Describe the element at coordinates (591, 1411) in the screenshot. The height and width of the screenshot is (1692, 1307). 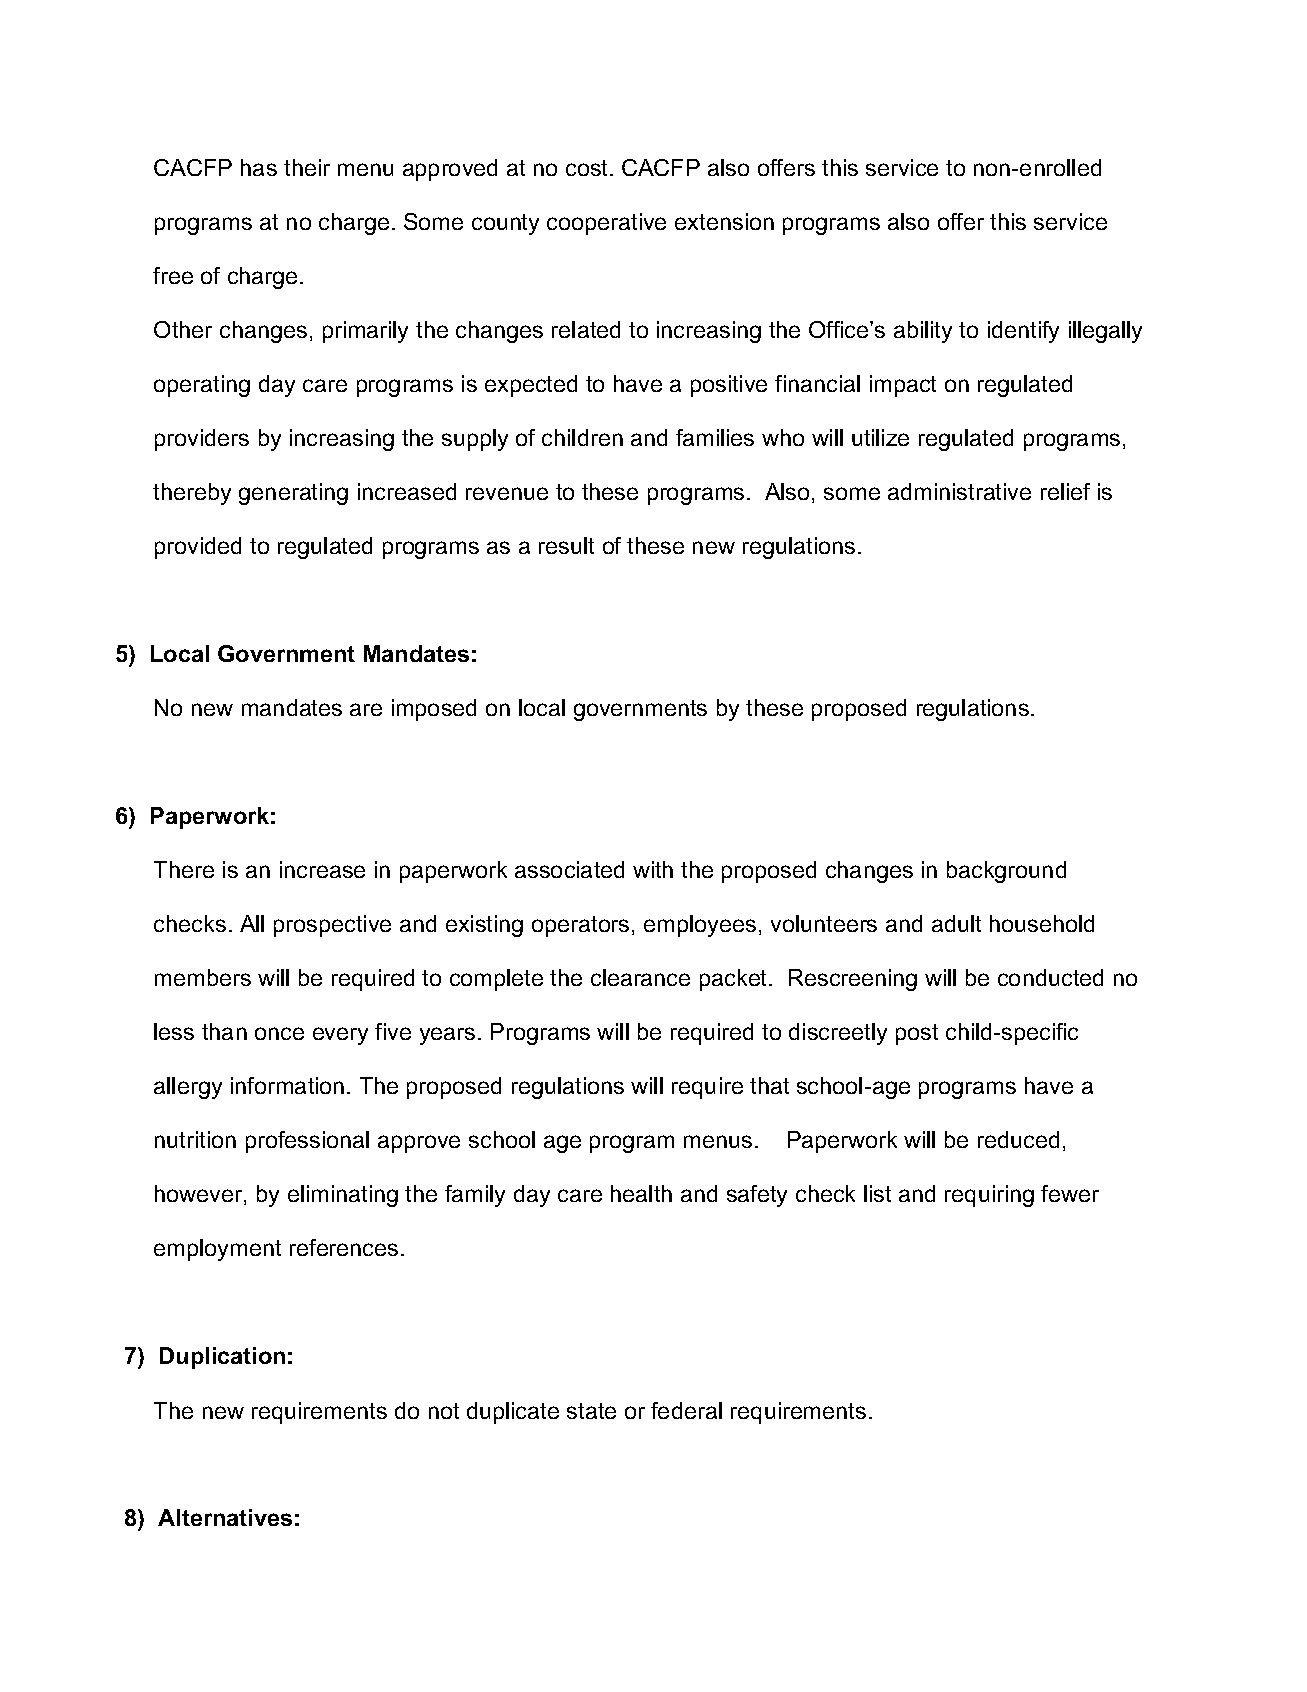
I see `state` at that location.
